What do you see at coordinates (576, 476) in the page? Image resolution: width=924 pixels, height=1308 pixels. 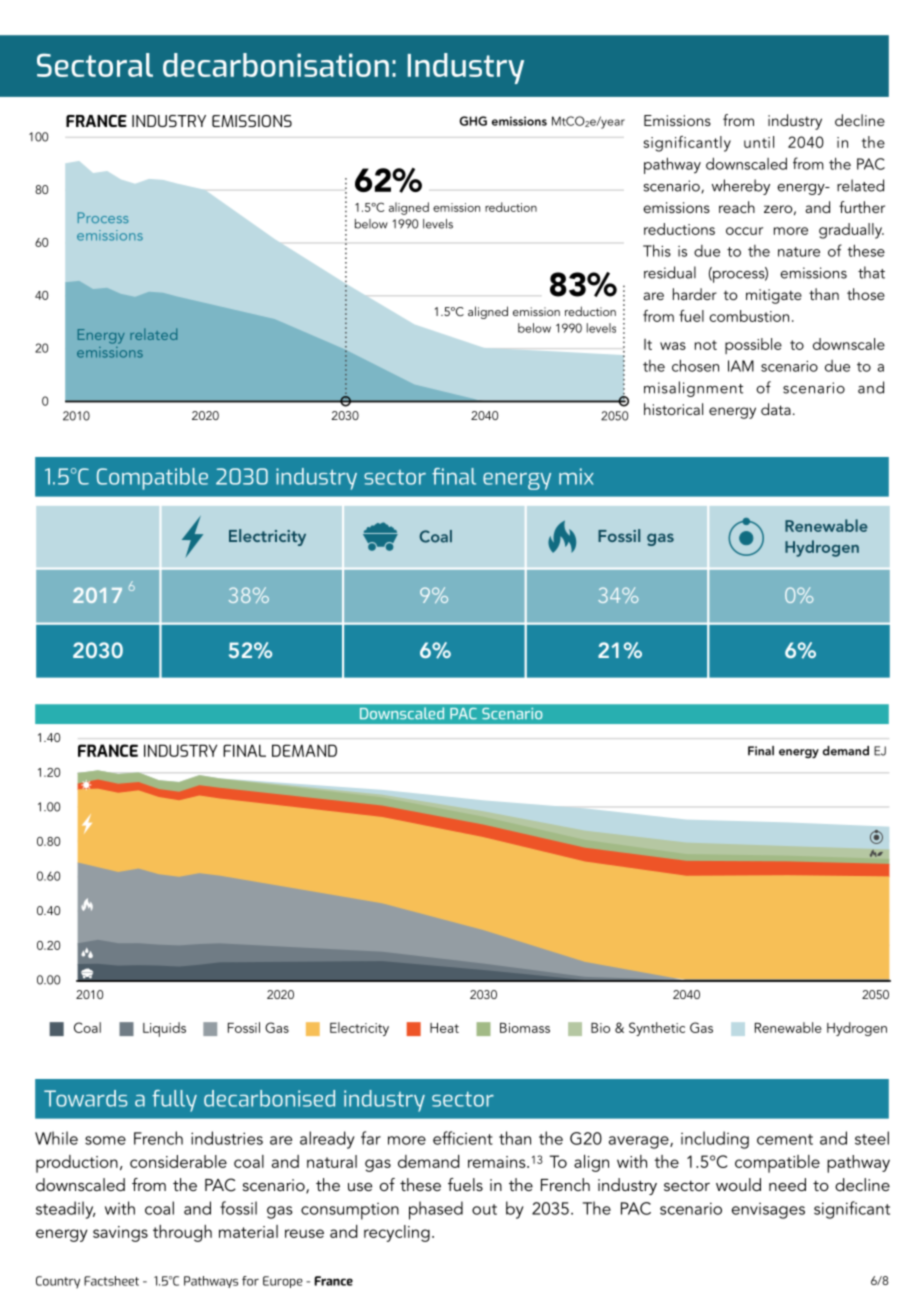 I see `mix` at bounding box center [576, 476].
